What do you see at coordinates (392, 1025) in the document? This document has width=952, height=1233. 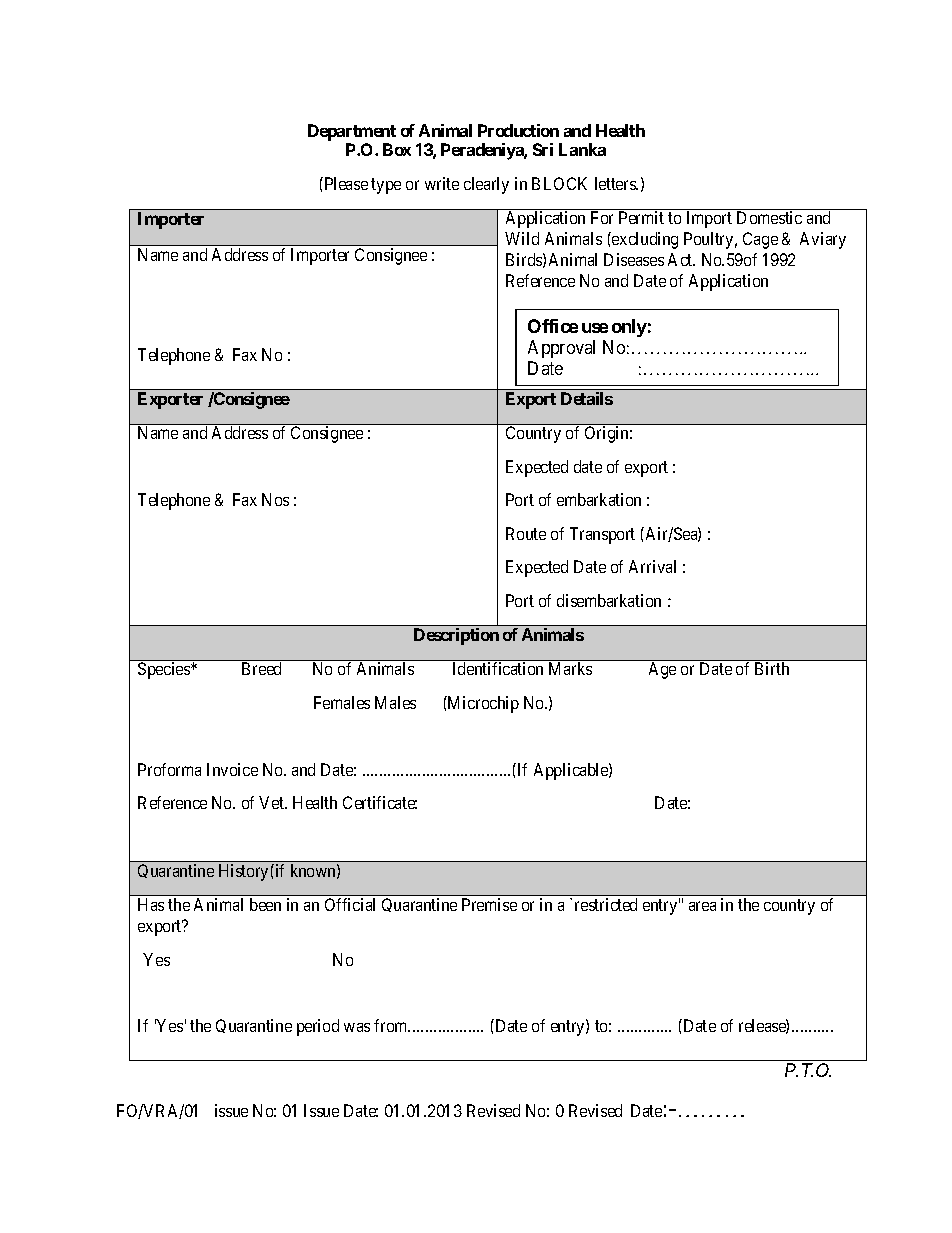 I see `from` at bounding box center [392, 1025].
